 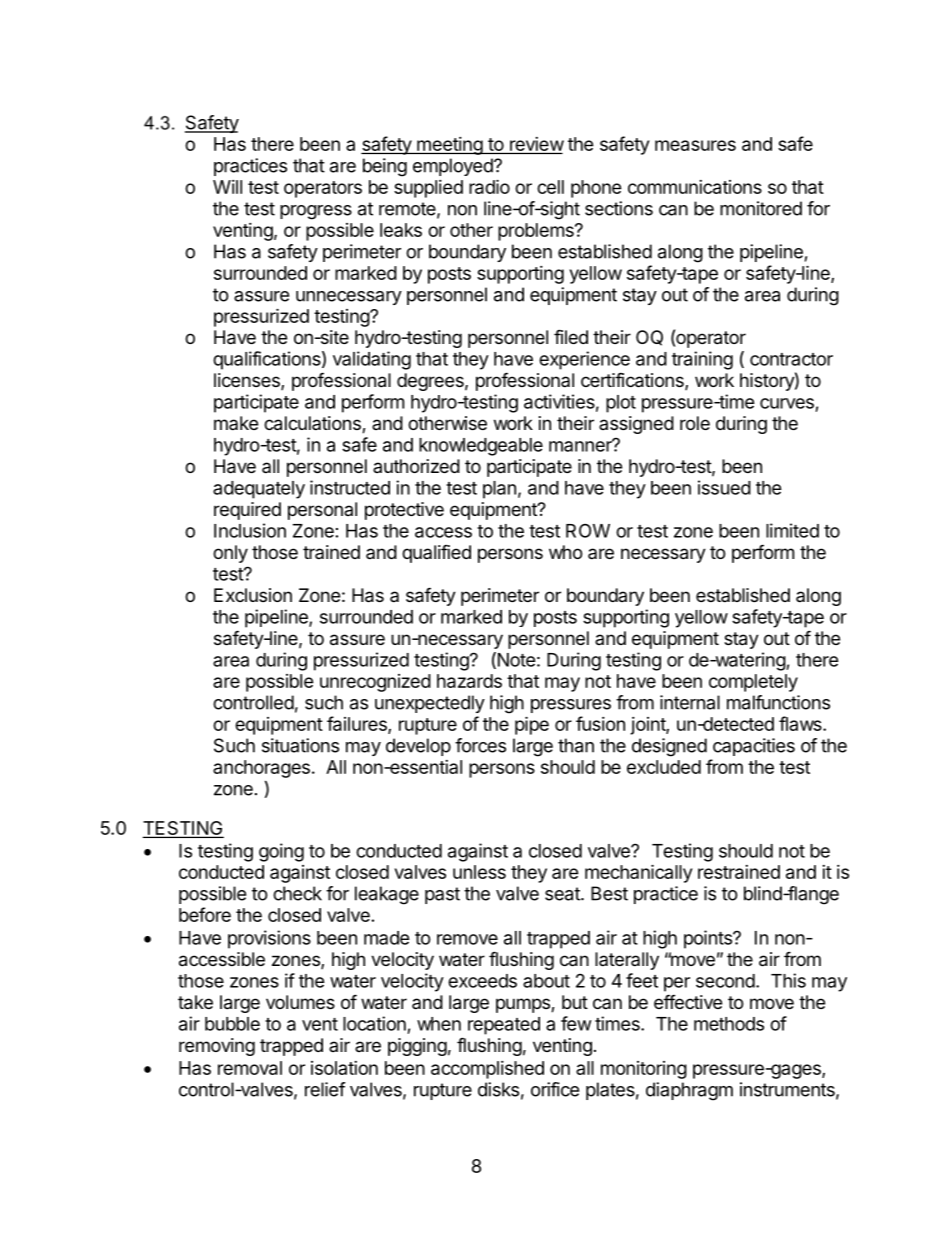 I want to click on anchorages, so click(x=261, y=769).
